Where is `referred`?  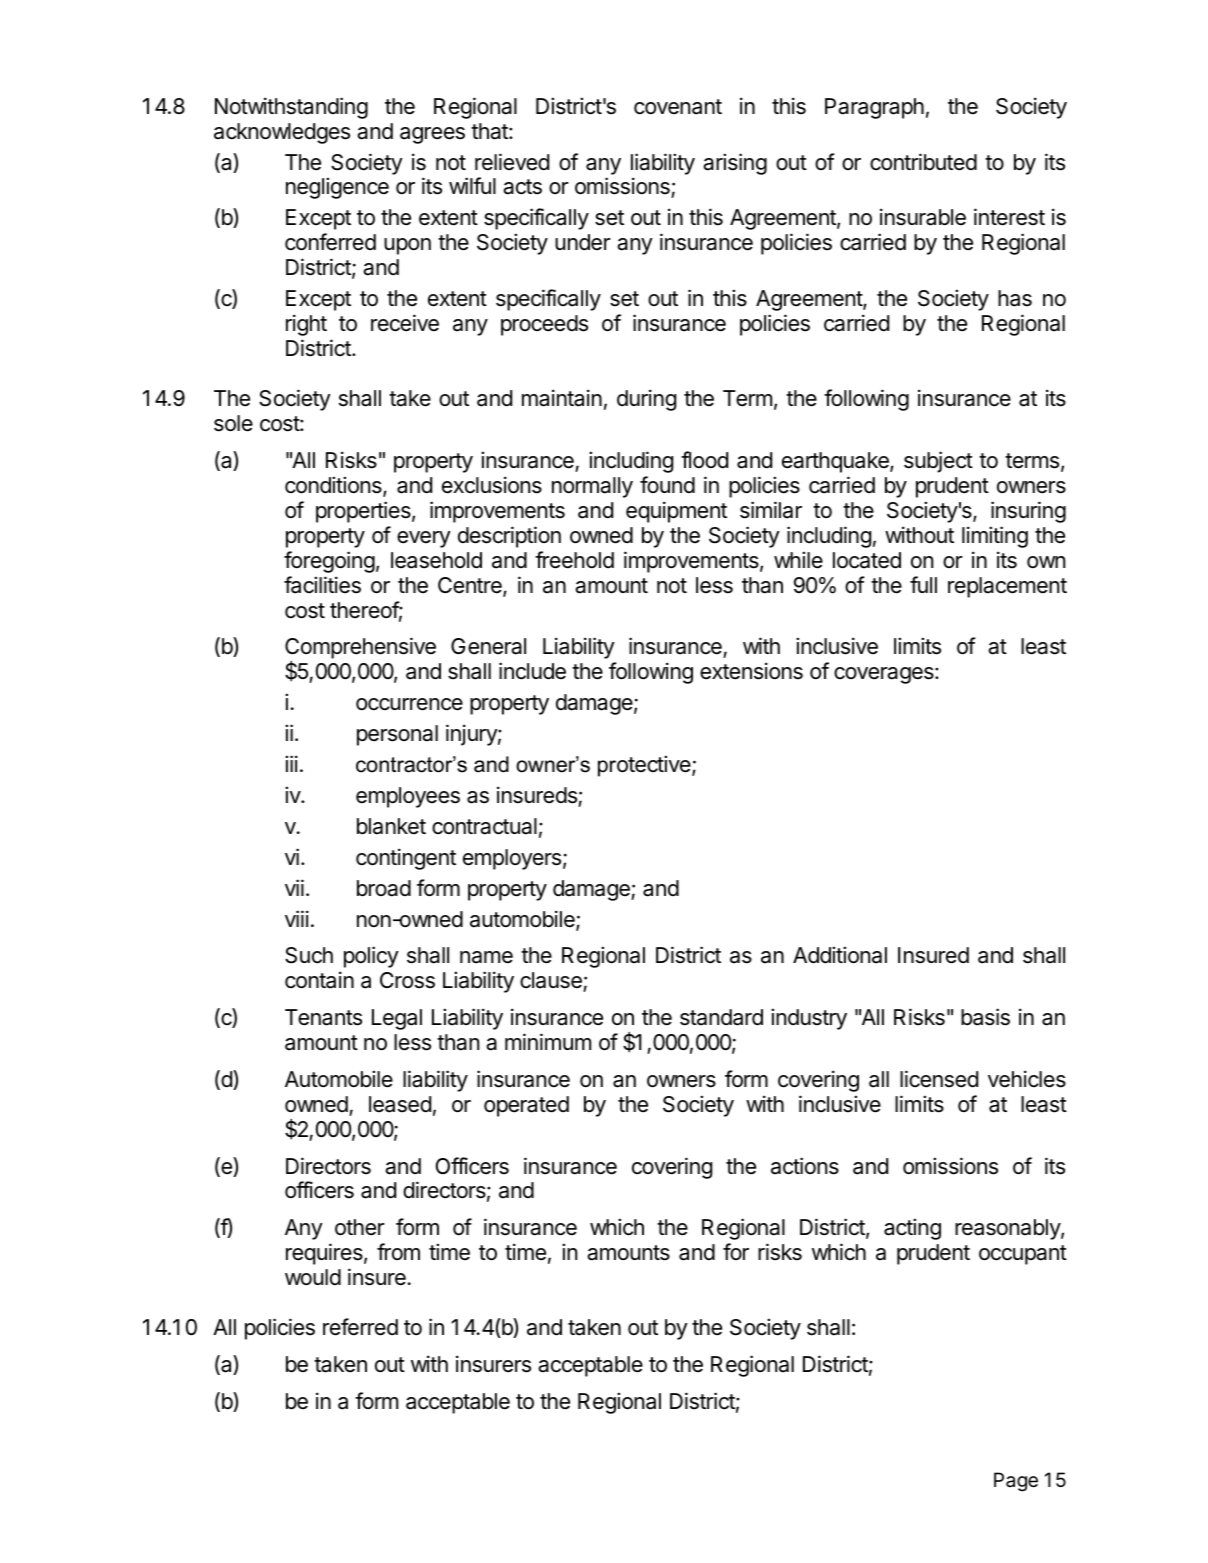 referred is located at coordinates (360, 1327).
